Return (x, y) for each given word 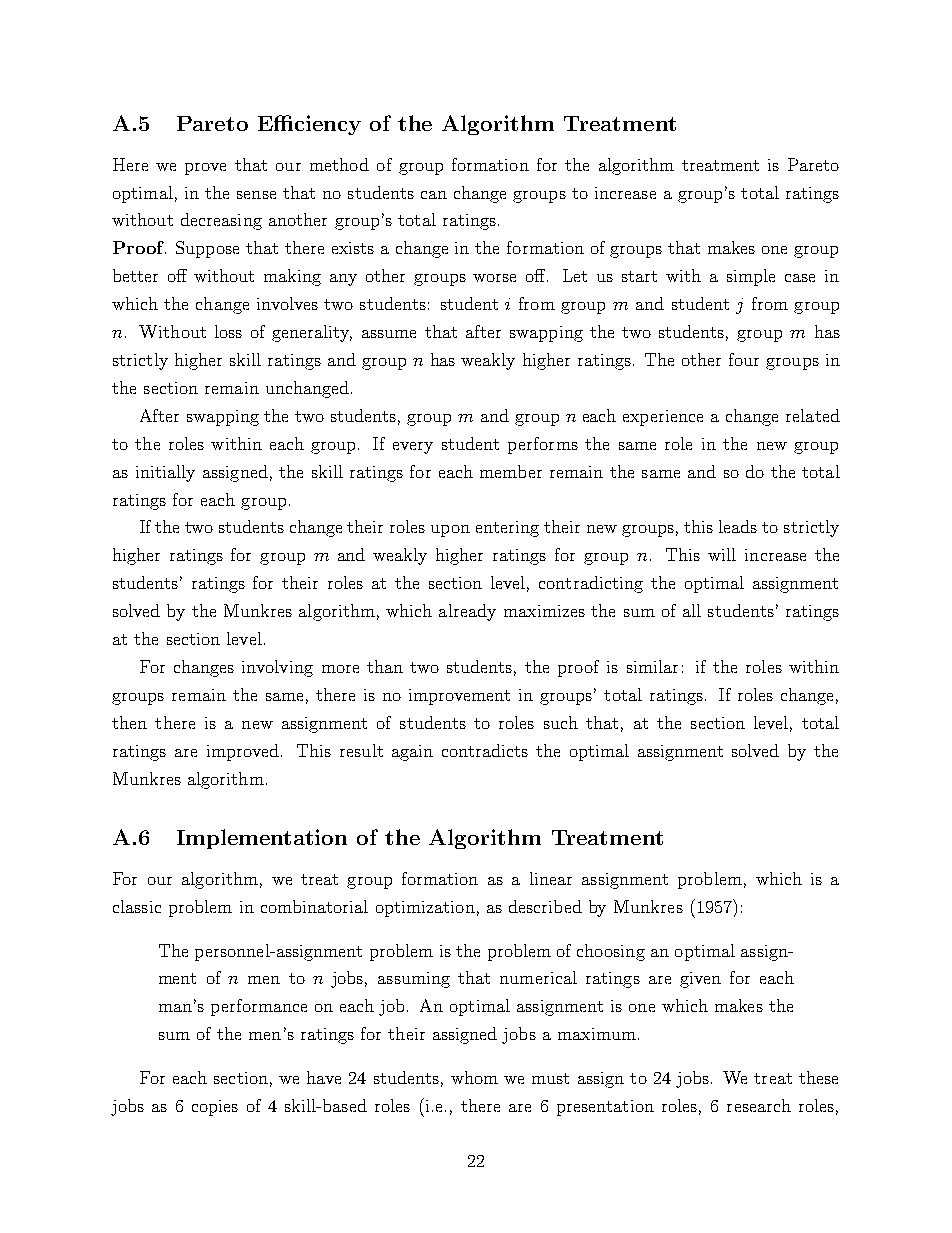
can (434, 195)
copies (215, 1108)
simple (751, 277)
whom (474, 1077)
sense (256, 195)
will (722, 554)
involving (277, 668)
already (467, 612)
